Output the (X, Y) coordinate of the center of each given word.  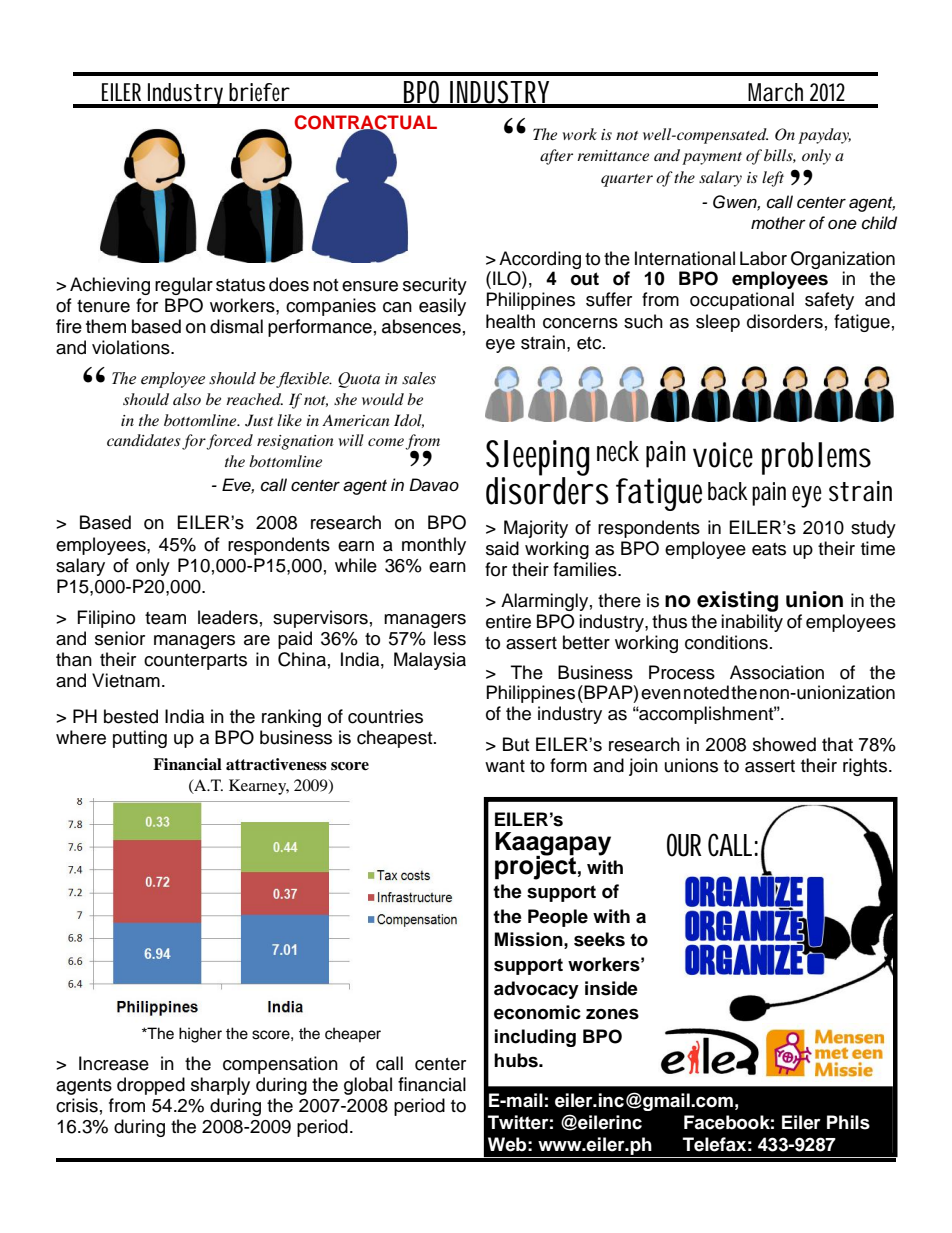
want (505, 766)
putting (140, 739)
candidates (144, 440)
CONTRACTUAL (366, 123)
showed (784, 744)
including (535, 1038)
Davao (434, 485)
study (873, 529)
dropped (151, 1086)
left (773, 179)
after (556, 157)
